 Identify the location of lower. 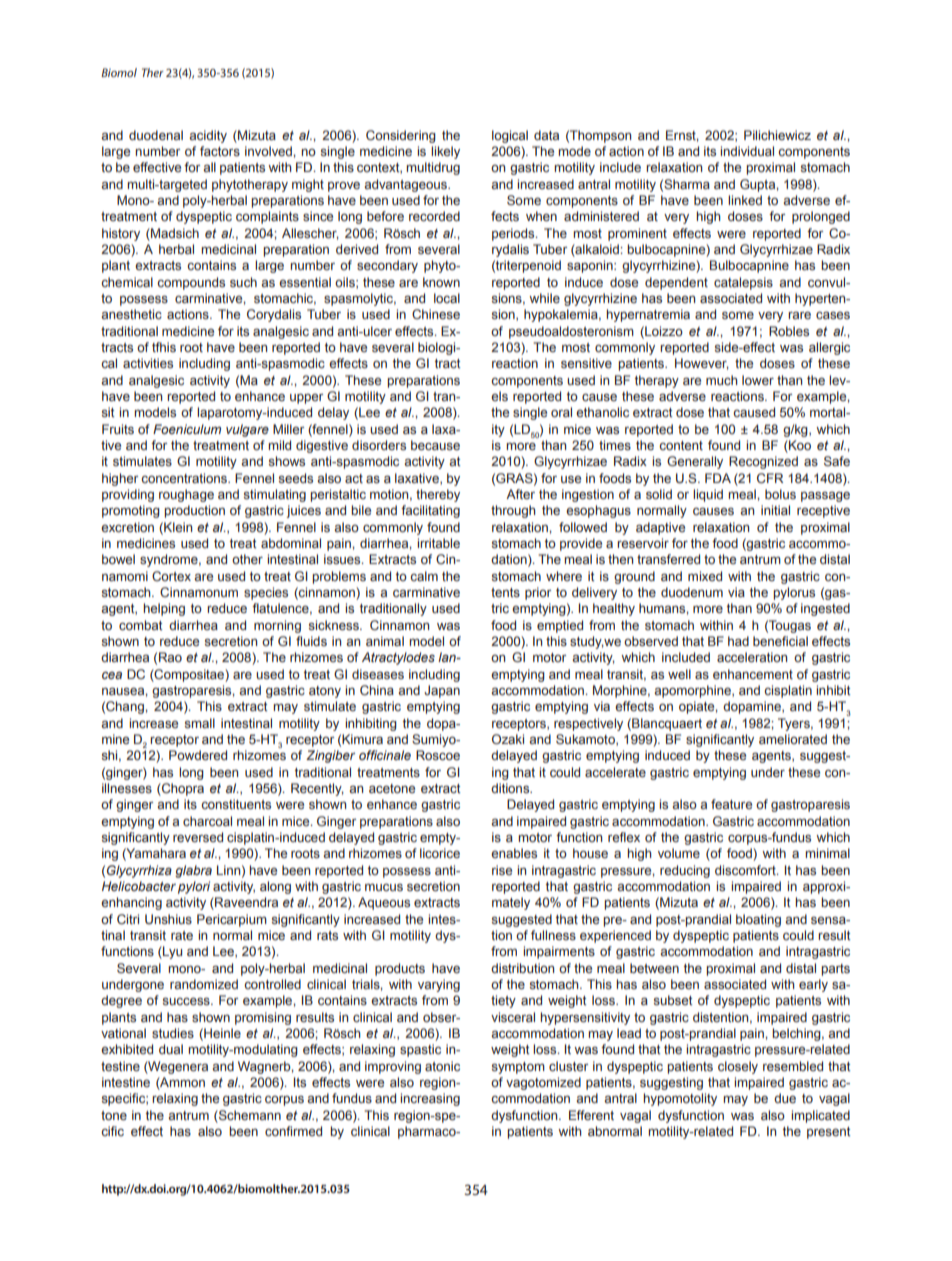
(758, 380).
